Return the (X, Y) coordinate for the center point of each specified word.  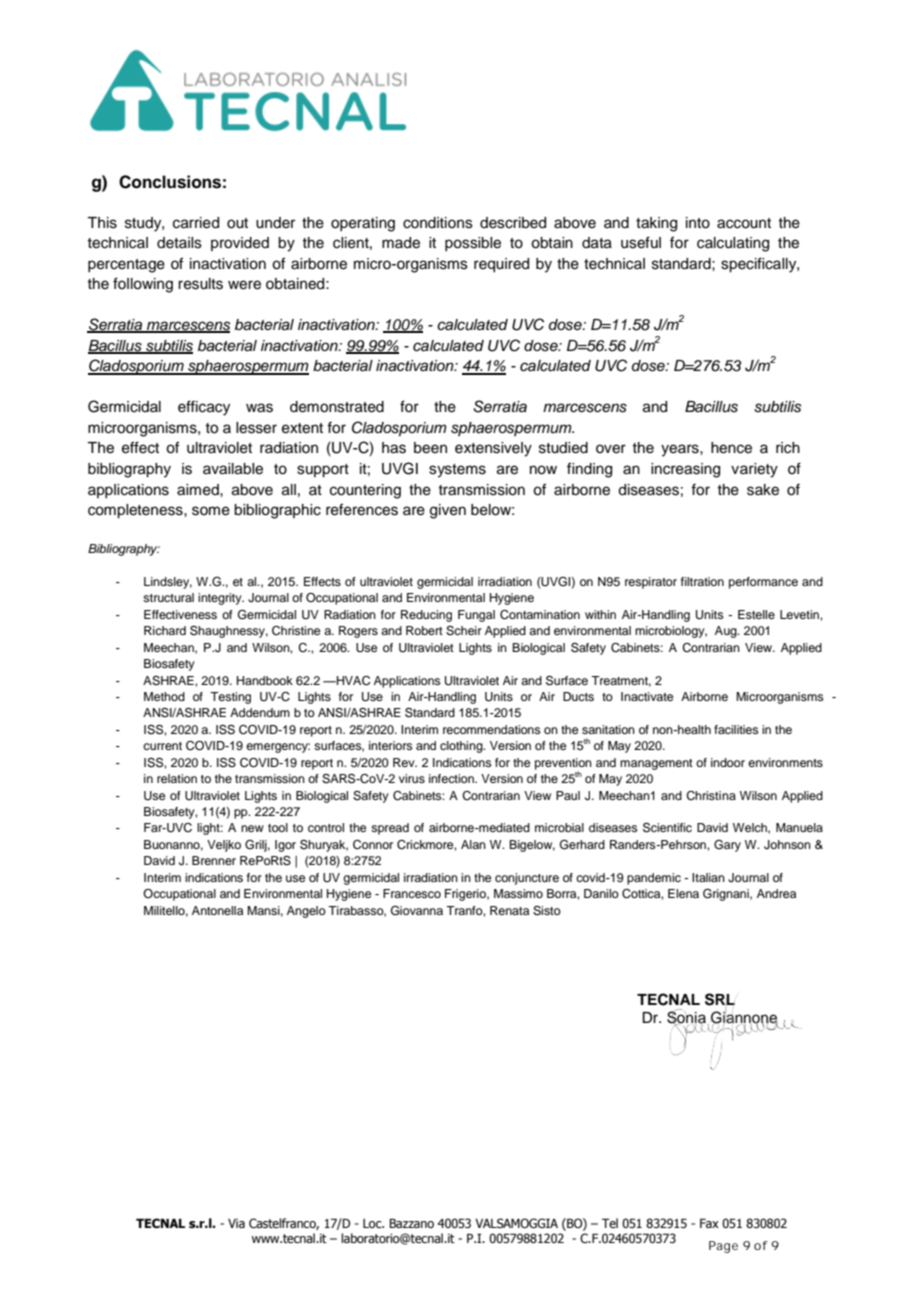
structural (168, 597)
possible (473, 244)
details (179, 243)
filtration (702, 581)
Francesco (412, 893)
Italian (708, 877)
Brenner (214, 860)
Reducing (426, 616)
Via (236, 1223)
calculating (733, 244)
